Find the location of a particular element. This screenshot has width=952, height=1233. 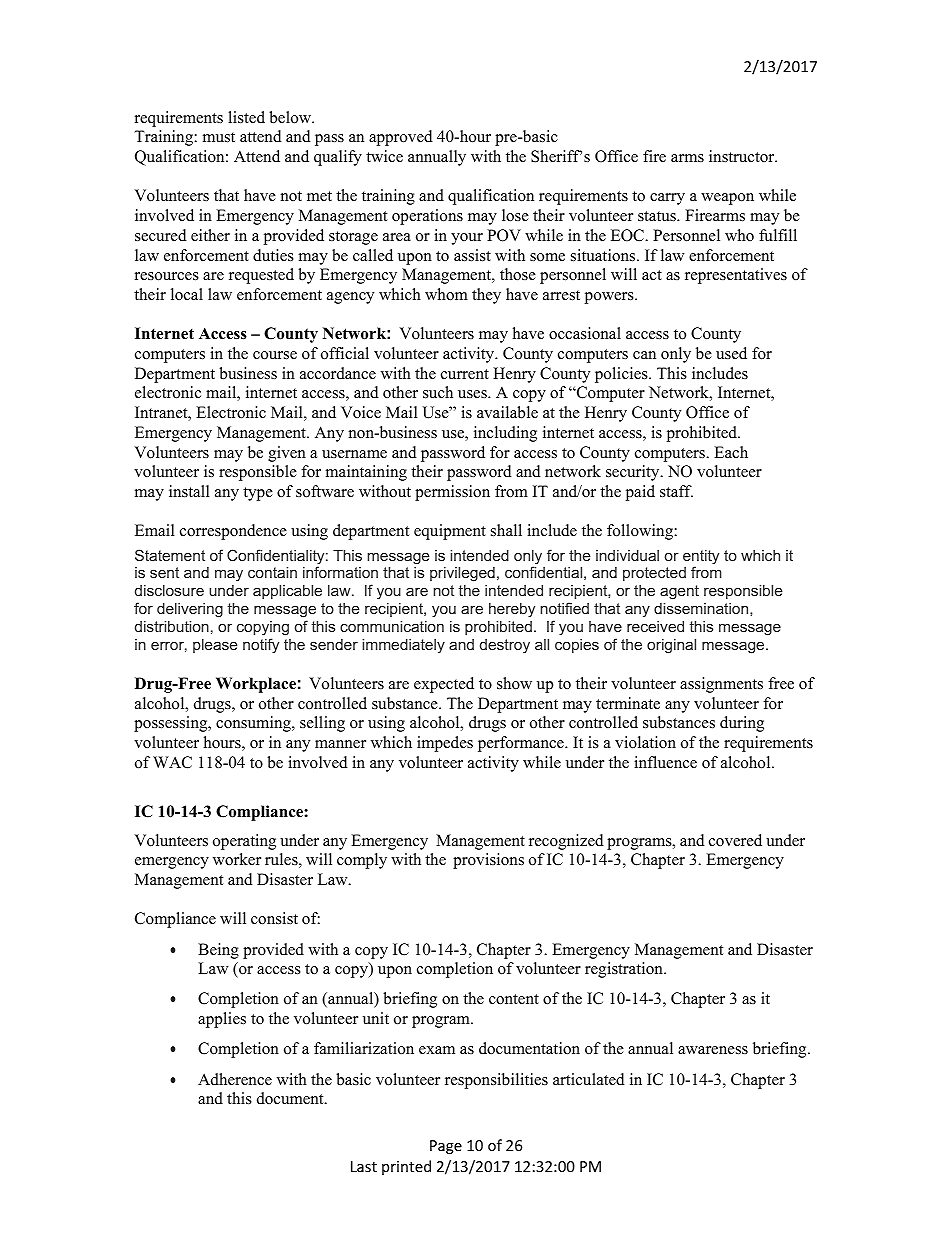

Adherence is located at coordinates (235, 1079).
